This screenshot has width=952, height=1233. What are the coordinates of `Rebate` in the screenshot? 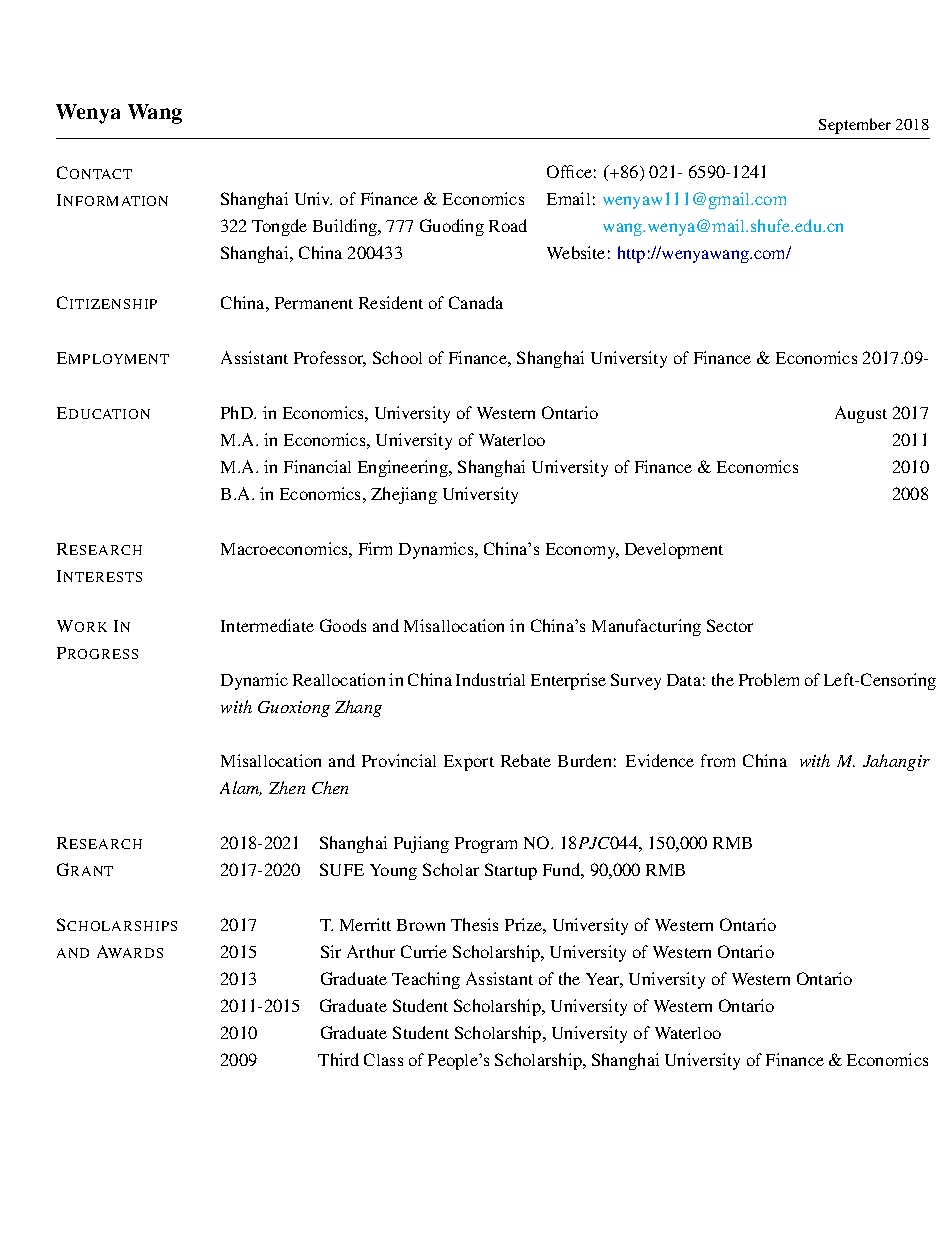 It's located at (526, 760).
